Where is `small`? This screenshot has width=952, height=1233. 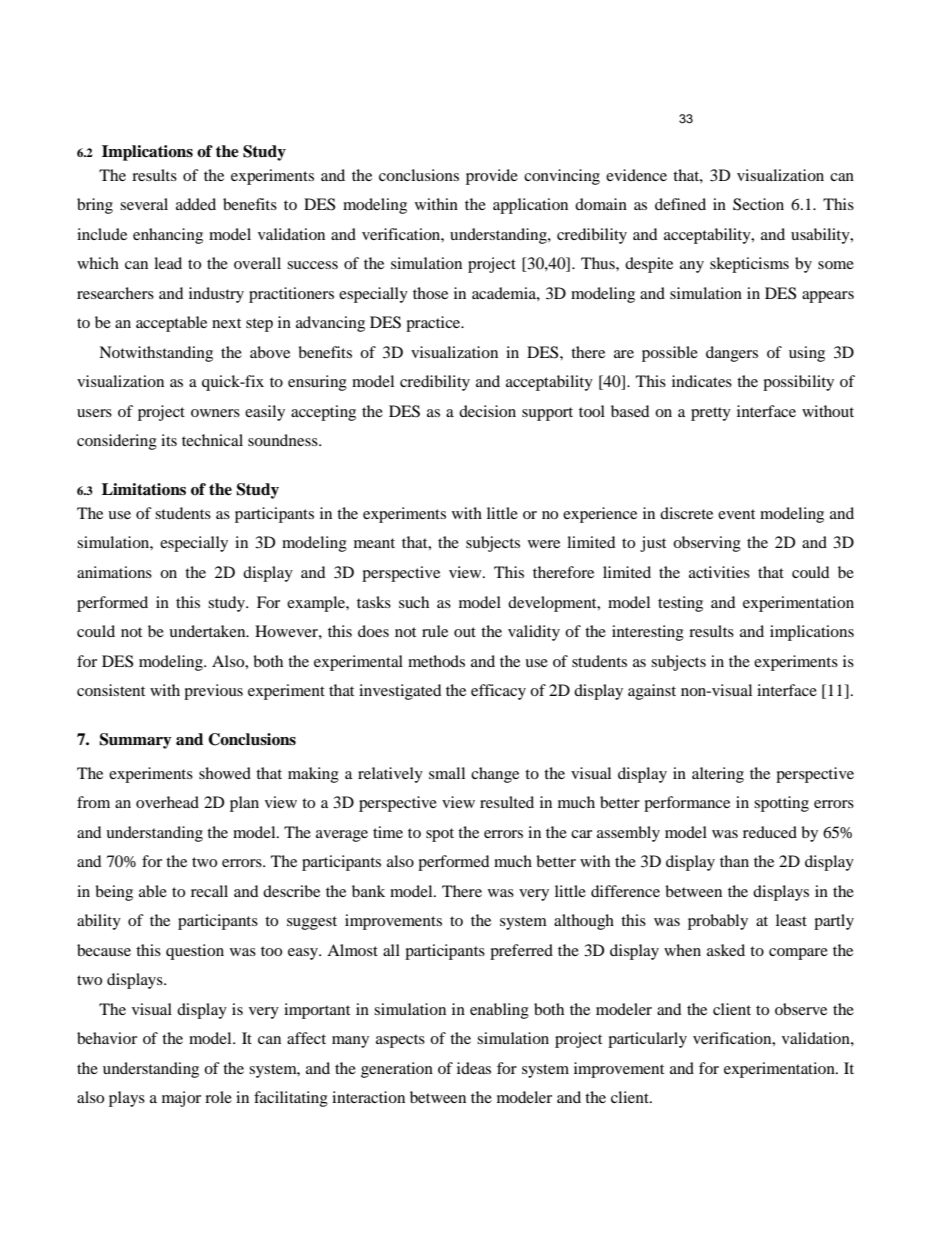
small is located at coordinates (447, 773).
